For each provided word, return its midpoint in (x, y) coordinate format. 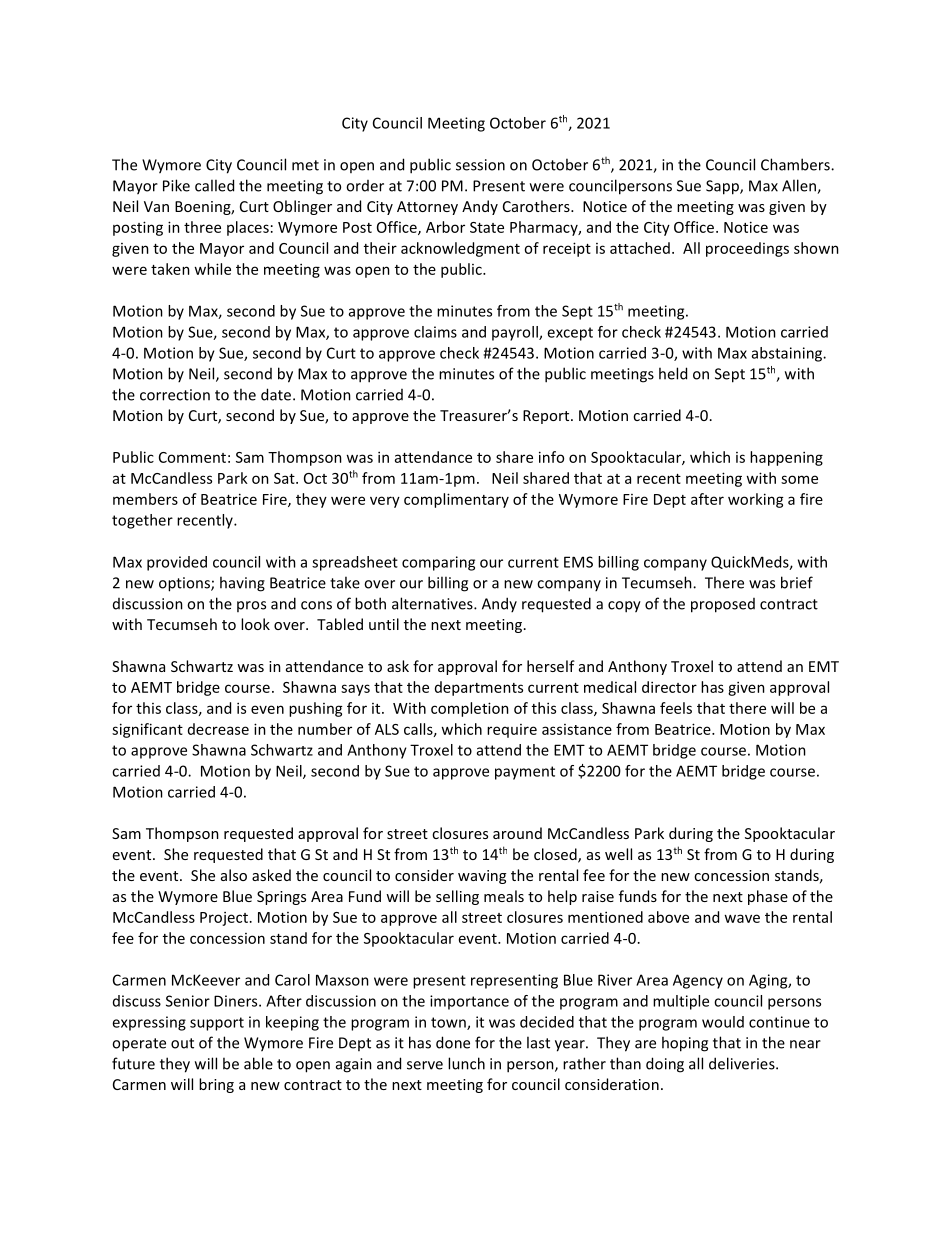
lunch (466, 1063)
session (480, 165)
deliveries (743, 1063)
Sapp (723, 187)
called (214, 185)
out (182, 1043)
